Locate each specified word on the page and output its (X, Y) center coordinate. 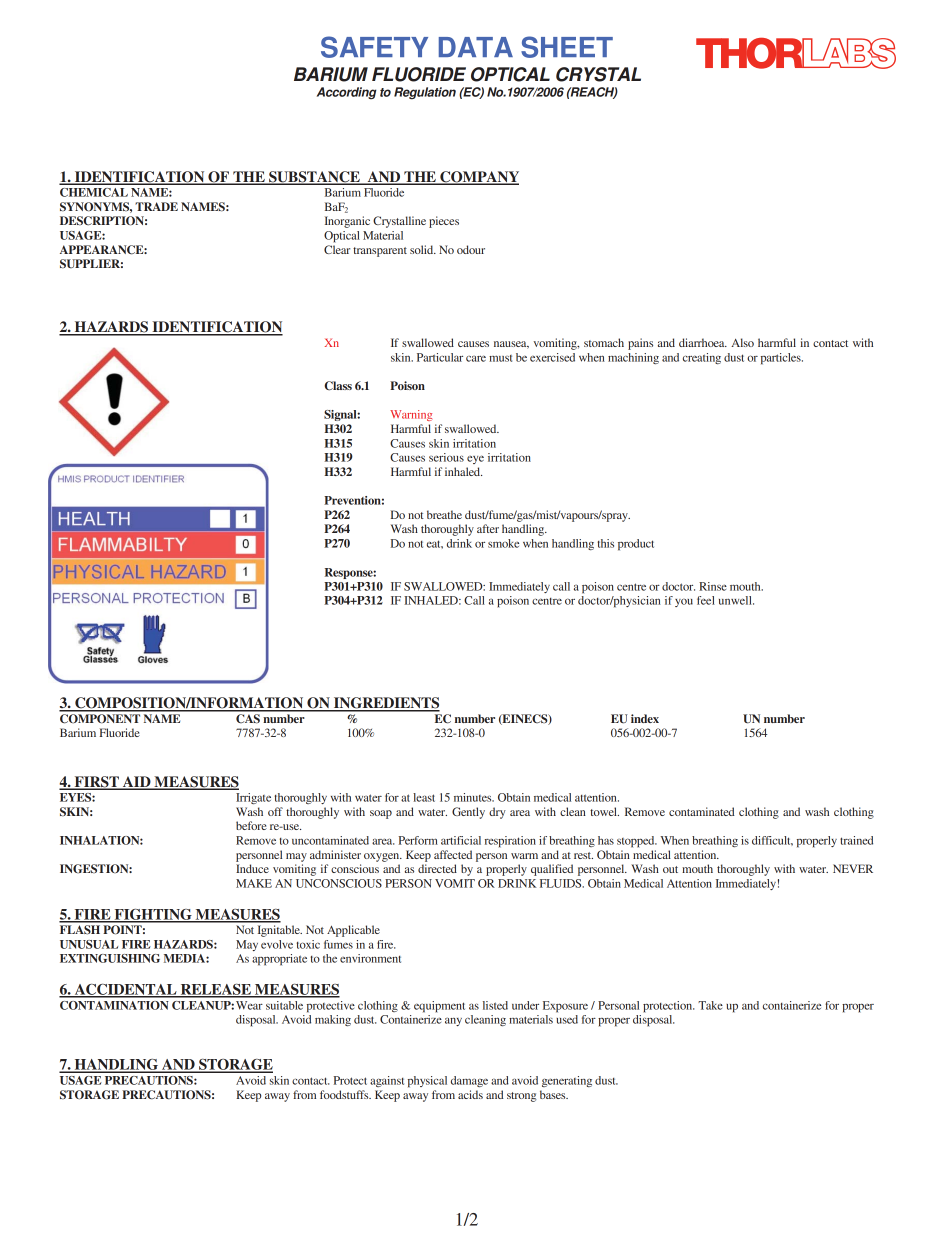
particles (782, 359)
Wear (249, 1005)
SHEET (567, 47)
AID (136, 782)
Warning (411, 415)
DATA (476, 47)
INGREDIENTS (385, 704)
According (347, 93)
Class (338, 386)
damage (469, 1081)
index (645, 718)
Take (710, 1005)
